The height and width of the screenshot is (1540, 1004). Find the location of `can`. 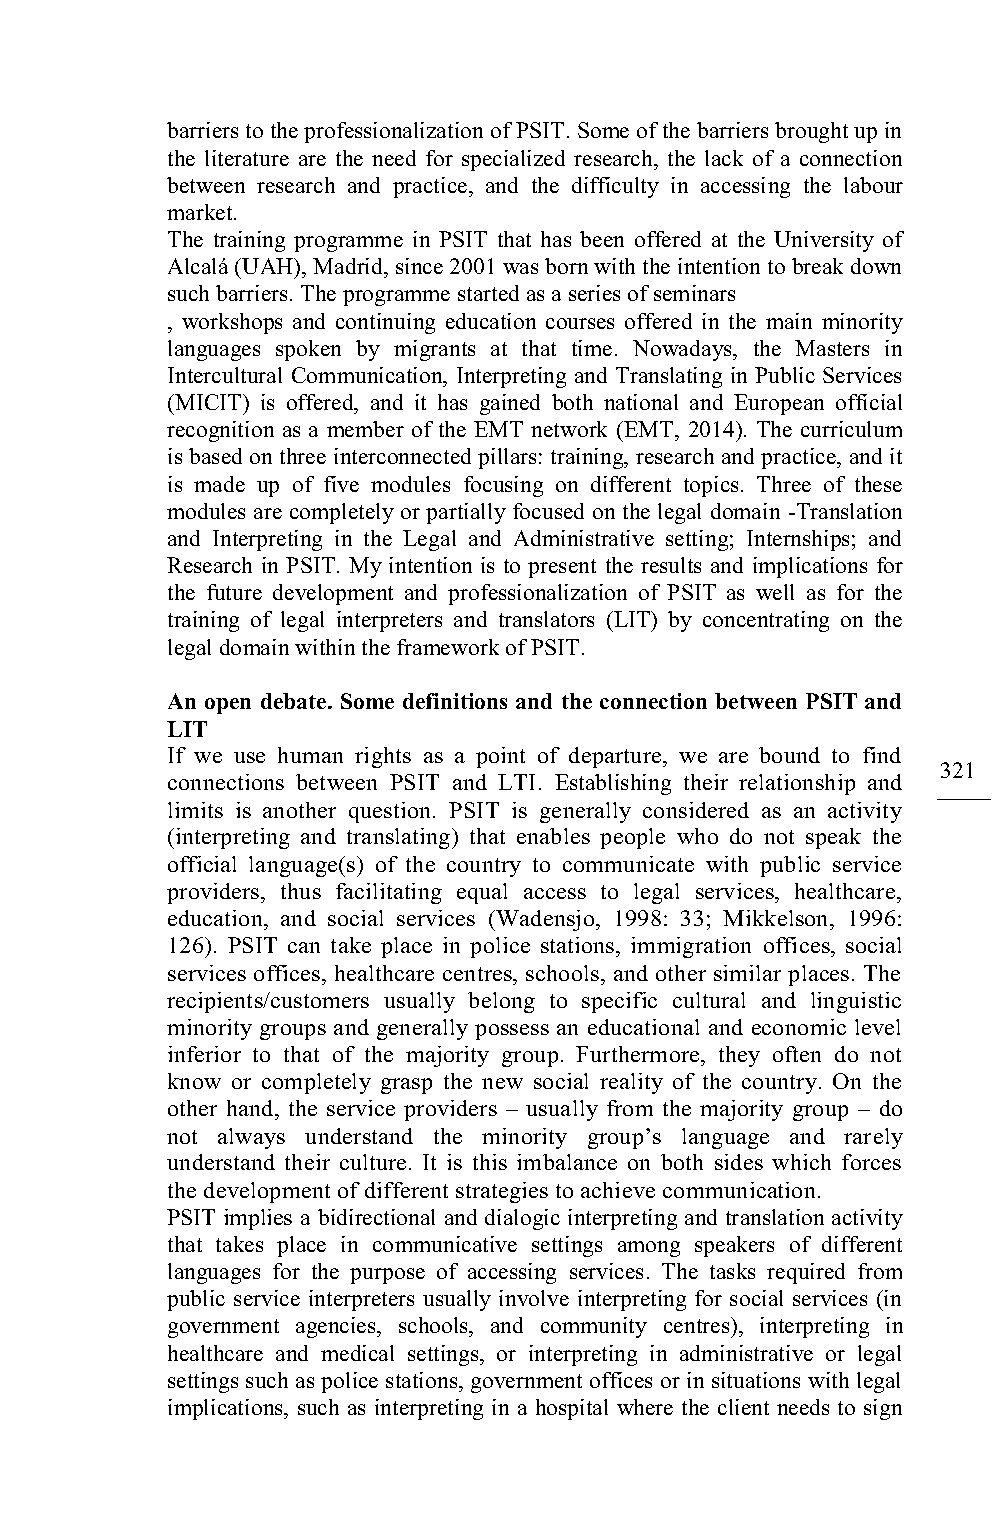

can is located at coordinates (304, 947).
